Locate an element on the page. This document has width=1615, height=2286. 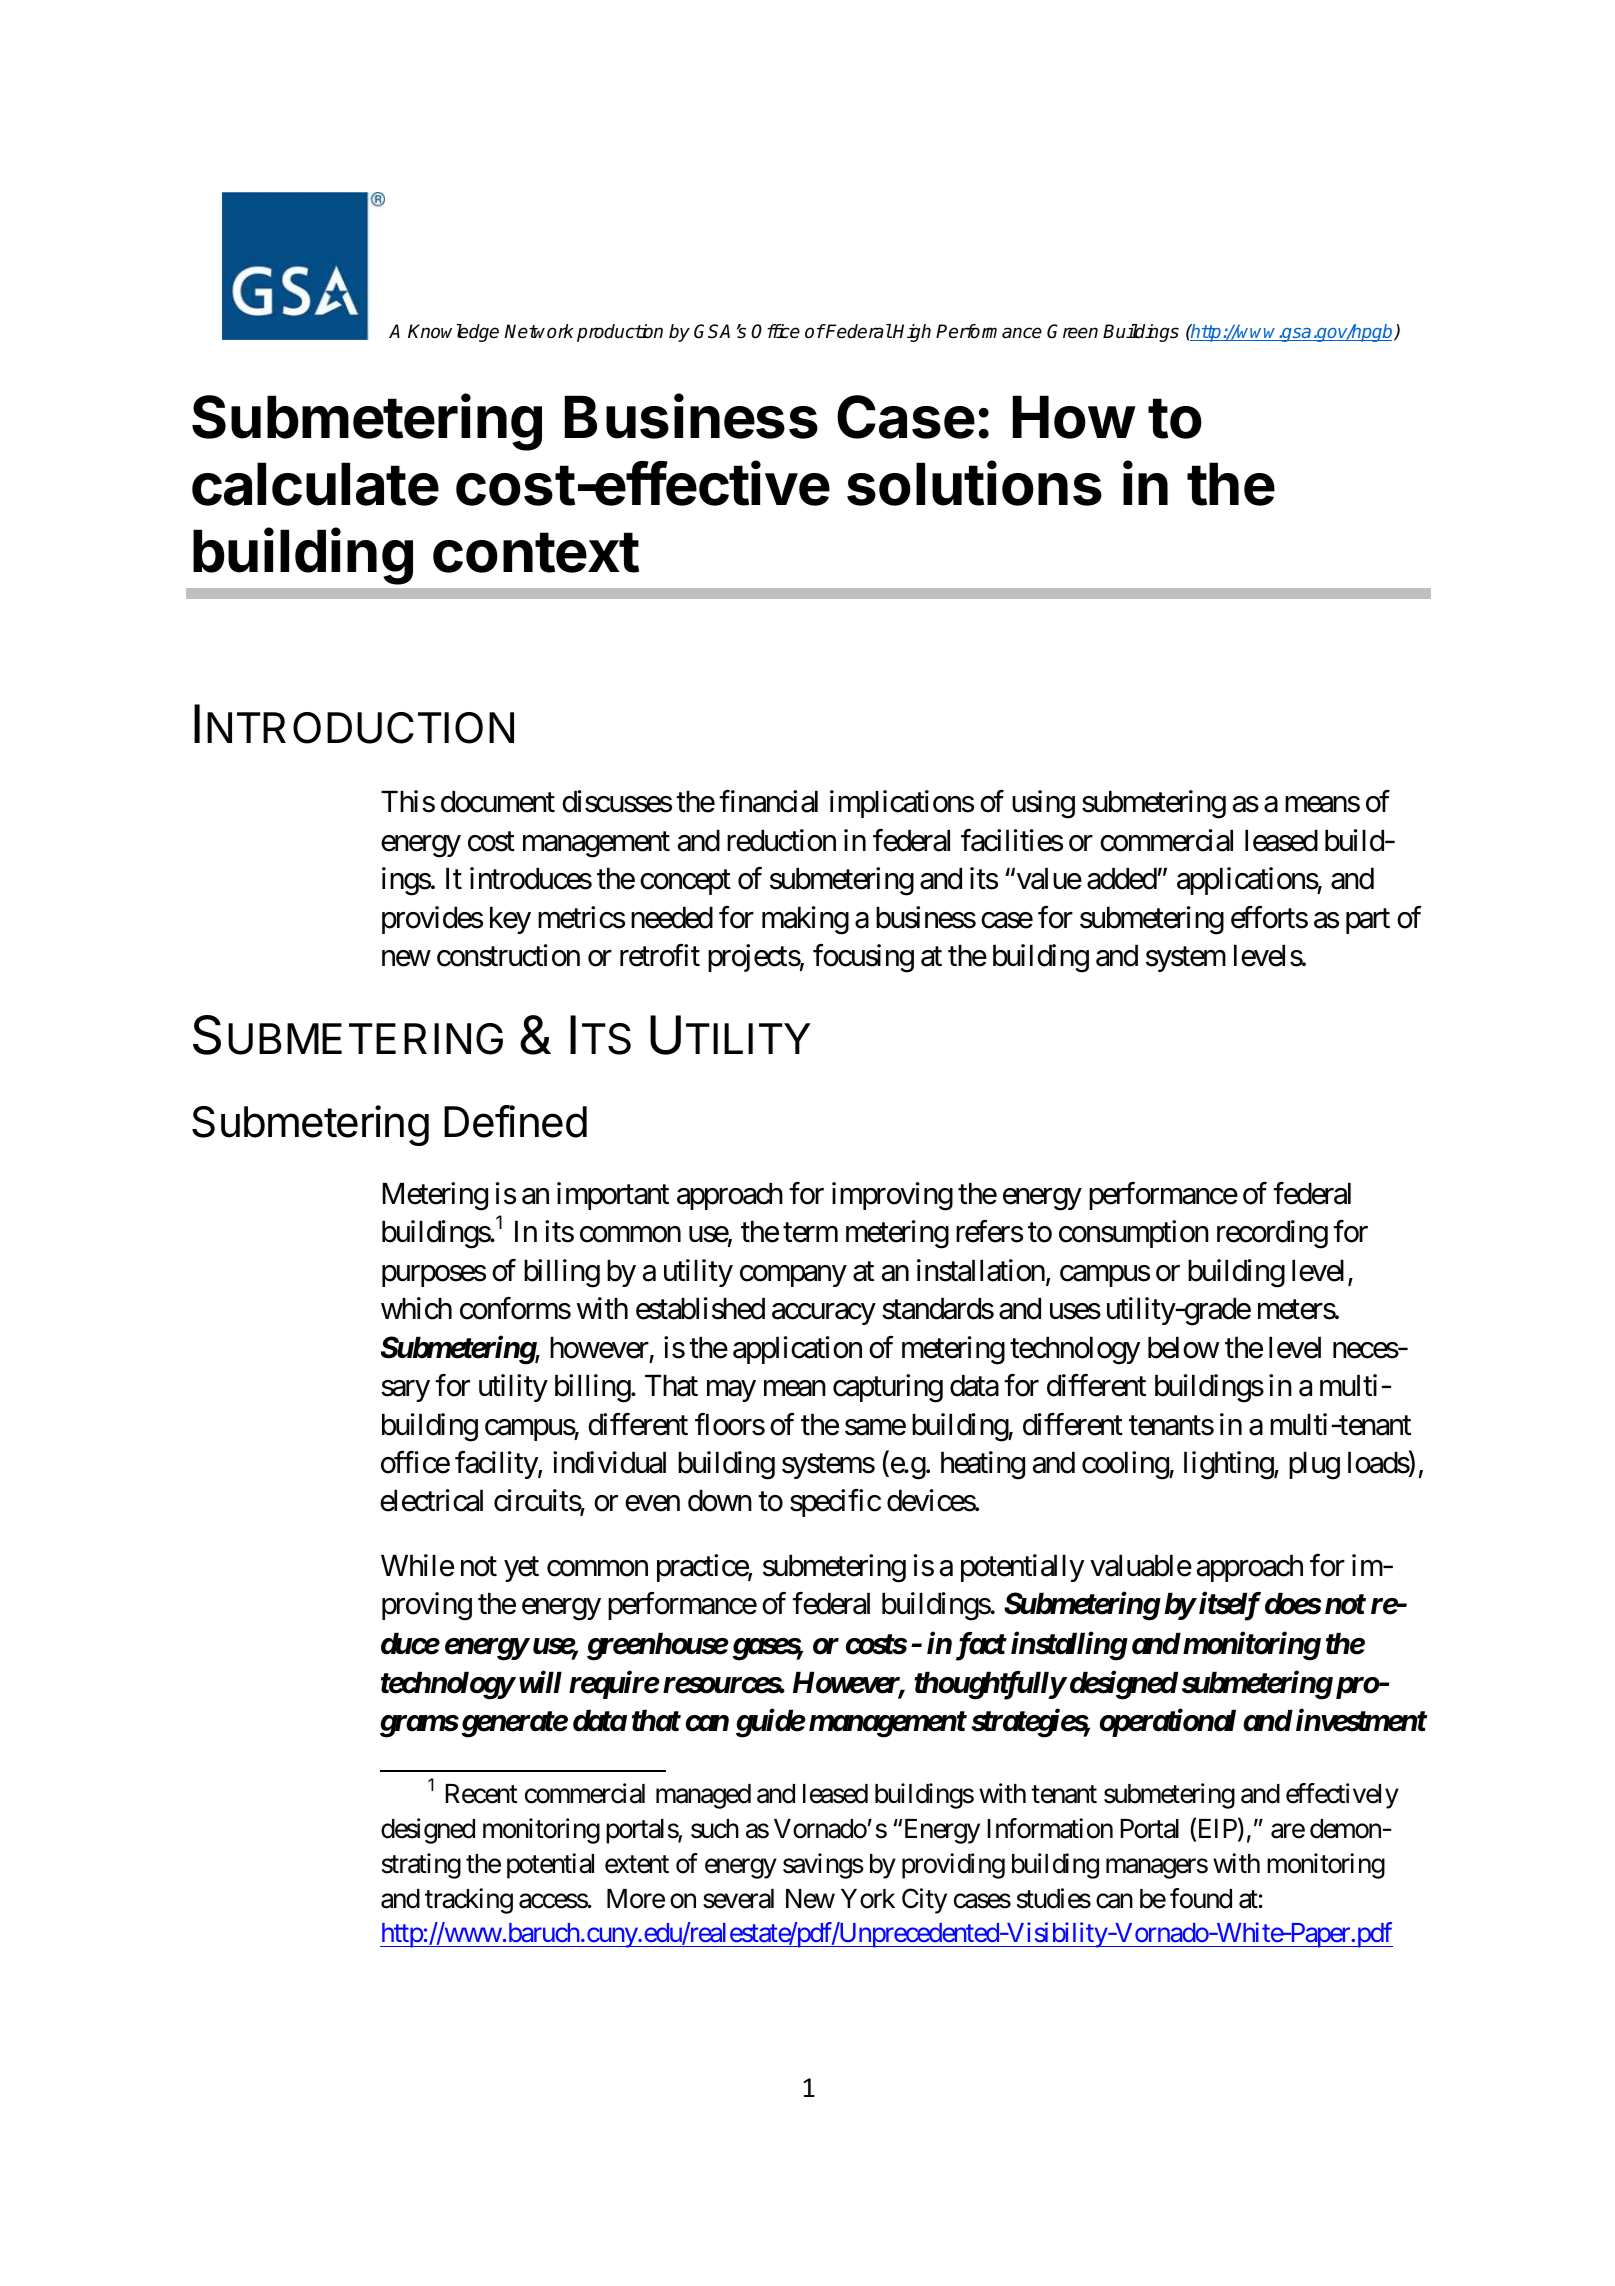
tracking is located at coordinates (469, 1901).
